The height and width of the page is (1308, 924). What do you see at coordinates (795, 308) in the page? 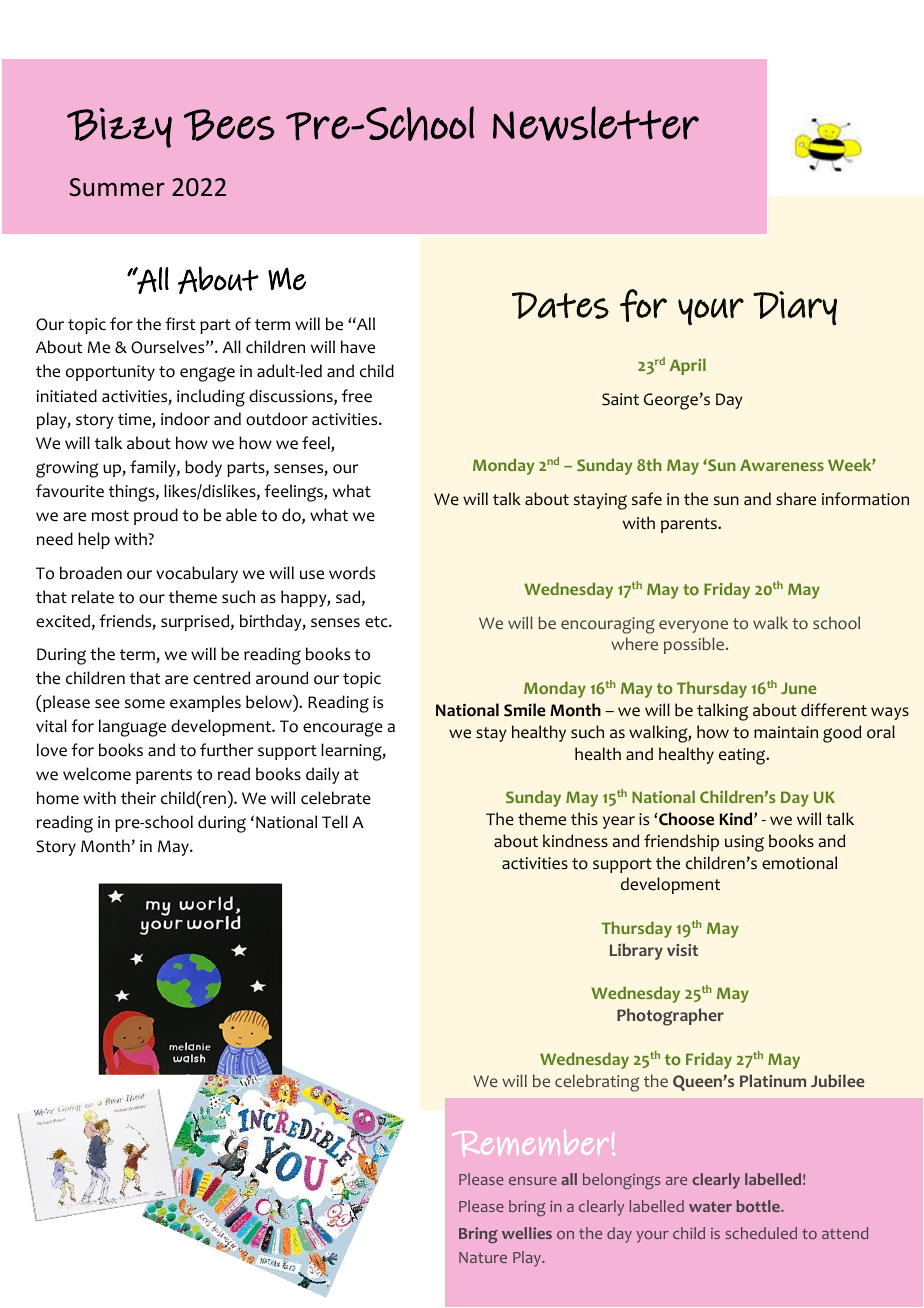
I see `Diary` at bounding box center [795, 308].
